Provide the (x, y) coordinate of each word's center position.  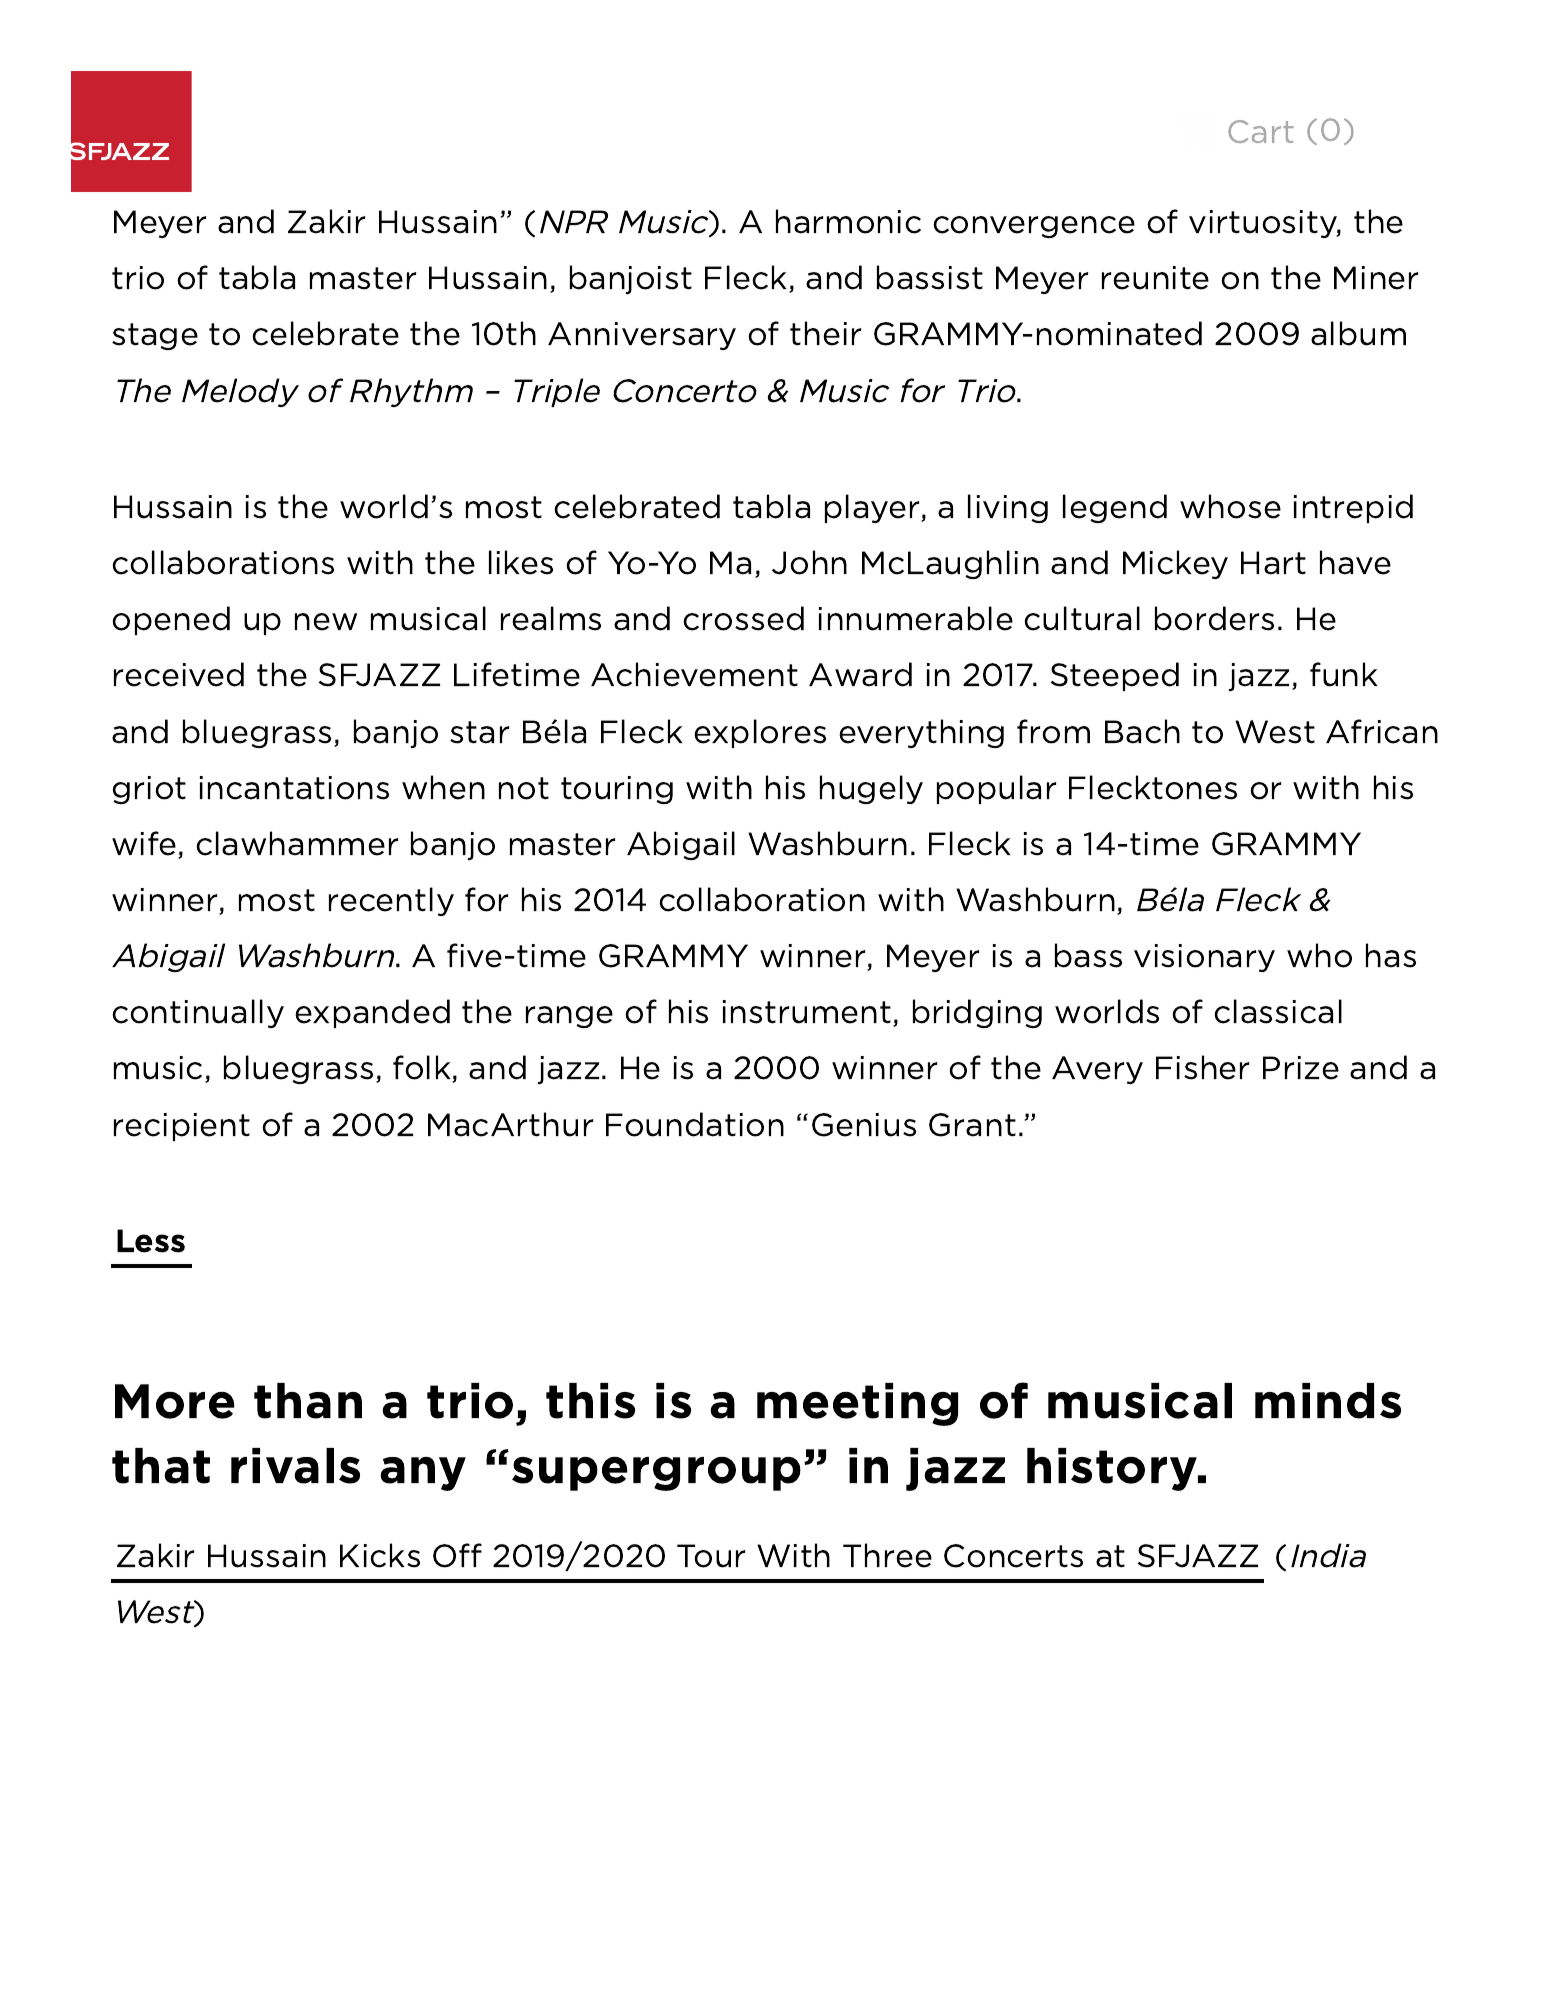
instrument (808, 1013)
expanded (372, 1013)
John (809, 562)
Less (151, 1241)
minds (1328, 1401)
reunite (1155, 278)
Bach (1142, 731)
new (326, 622)
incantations (294, 788)
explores (760, 733)
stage (155, 336)
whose (1230, 506)
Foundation (695, 1124)
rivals (295, 1466)
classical (1278, 1011)
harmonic (848, 221)
